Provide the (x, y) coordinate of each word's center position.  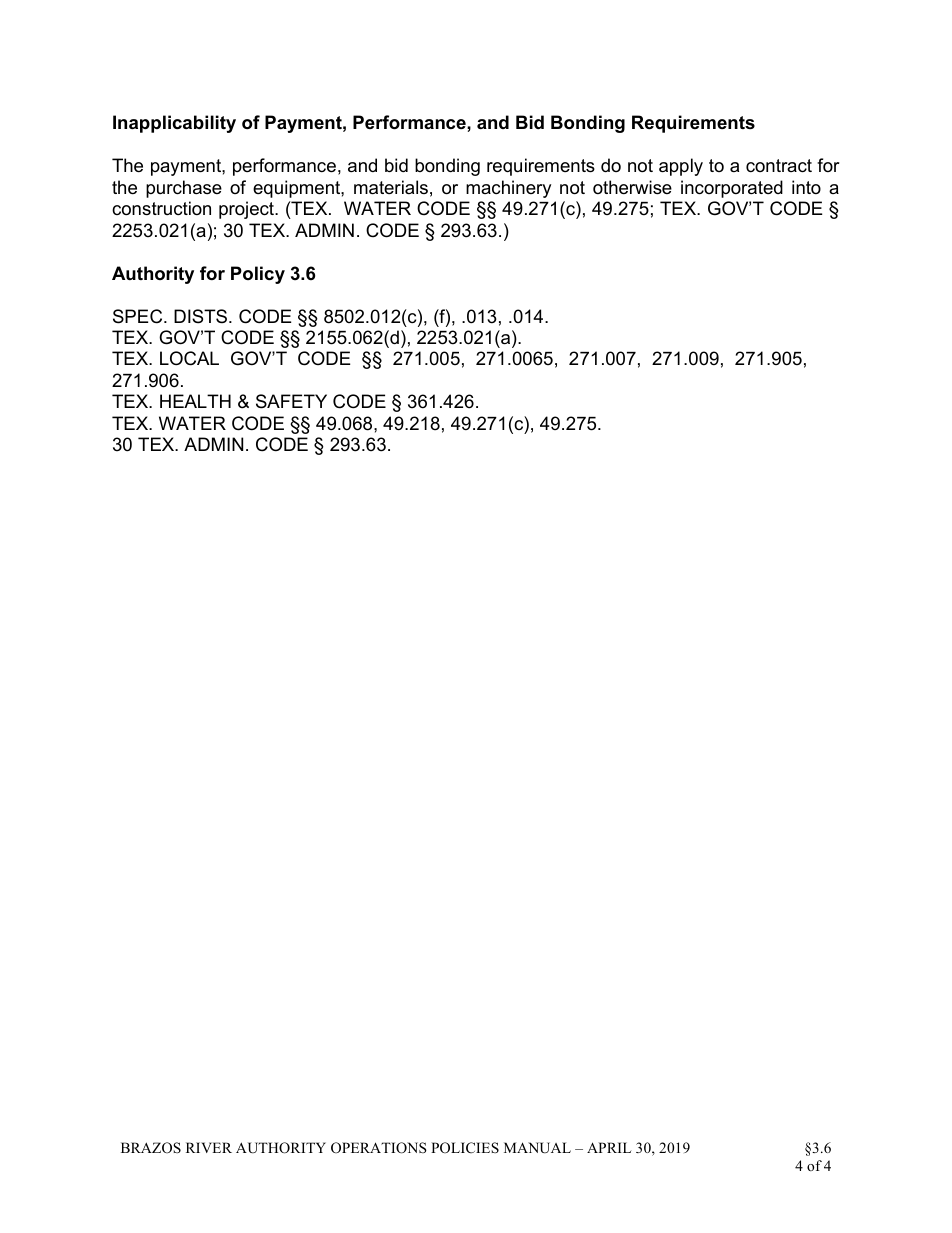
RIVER (209, 1147)
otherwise (632, 187)
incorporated (732, 189)
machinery (508, 189)
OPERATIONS (379, 1148)
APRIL (609, 1147)
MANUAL (537, 1148)
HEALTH (195, 401)
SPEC (139, 316)
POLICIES (465, 1148)
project (247, 210)
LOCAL (189, 358)
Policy (258, 275)
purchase (184, 189)
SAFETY (291, 401)
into (806, 187)
